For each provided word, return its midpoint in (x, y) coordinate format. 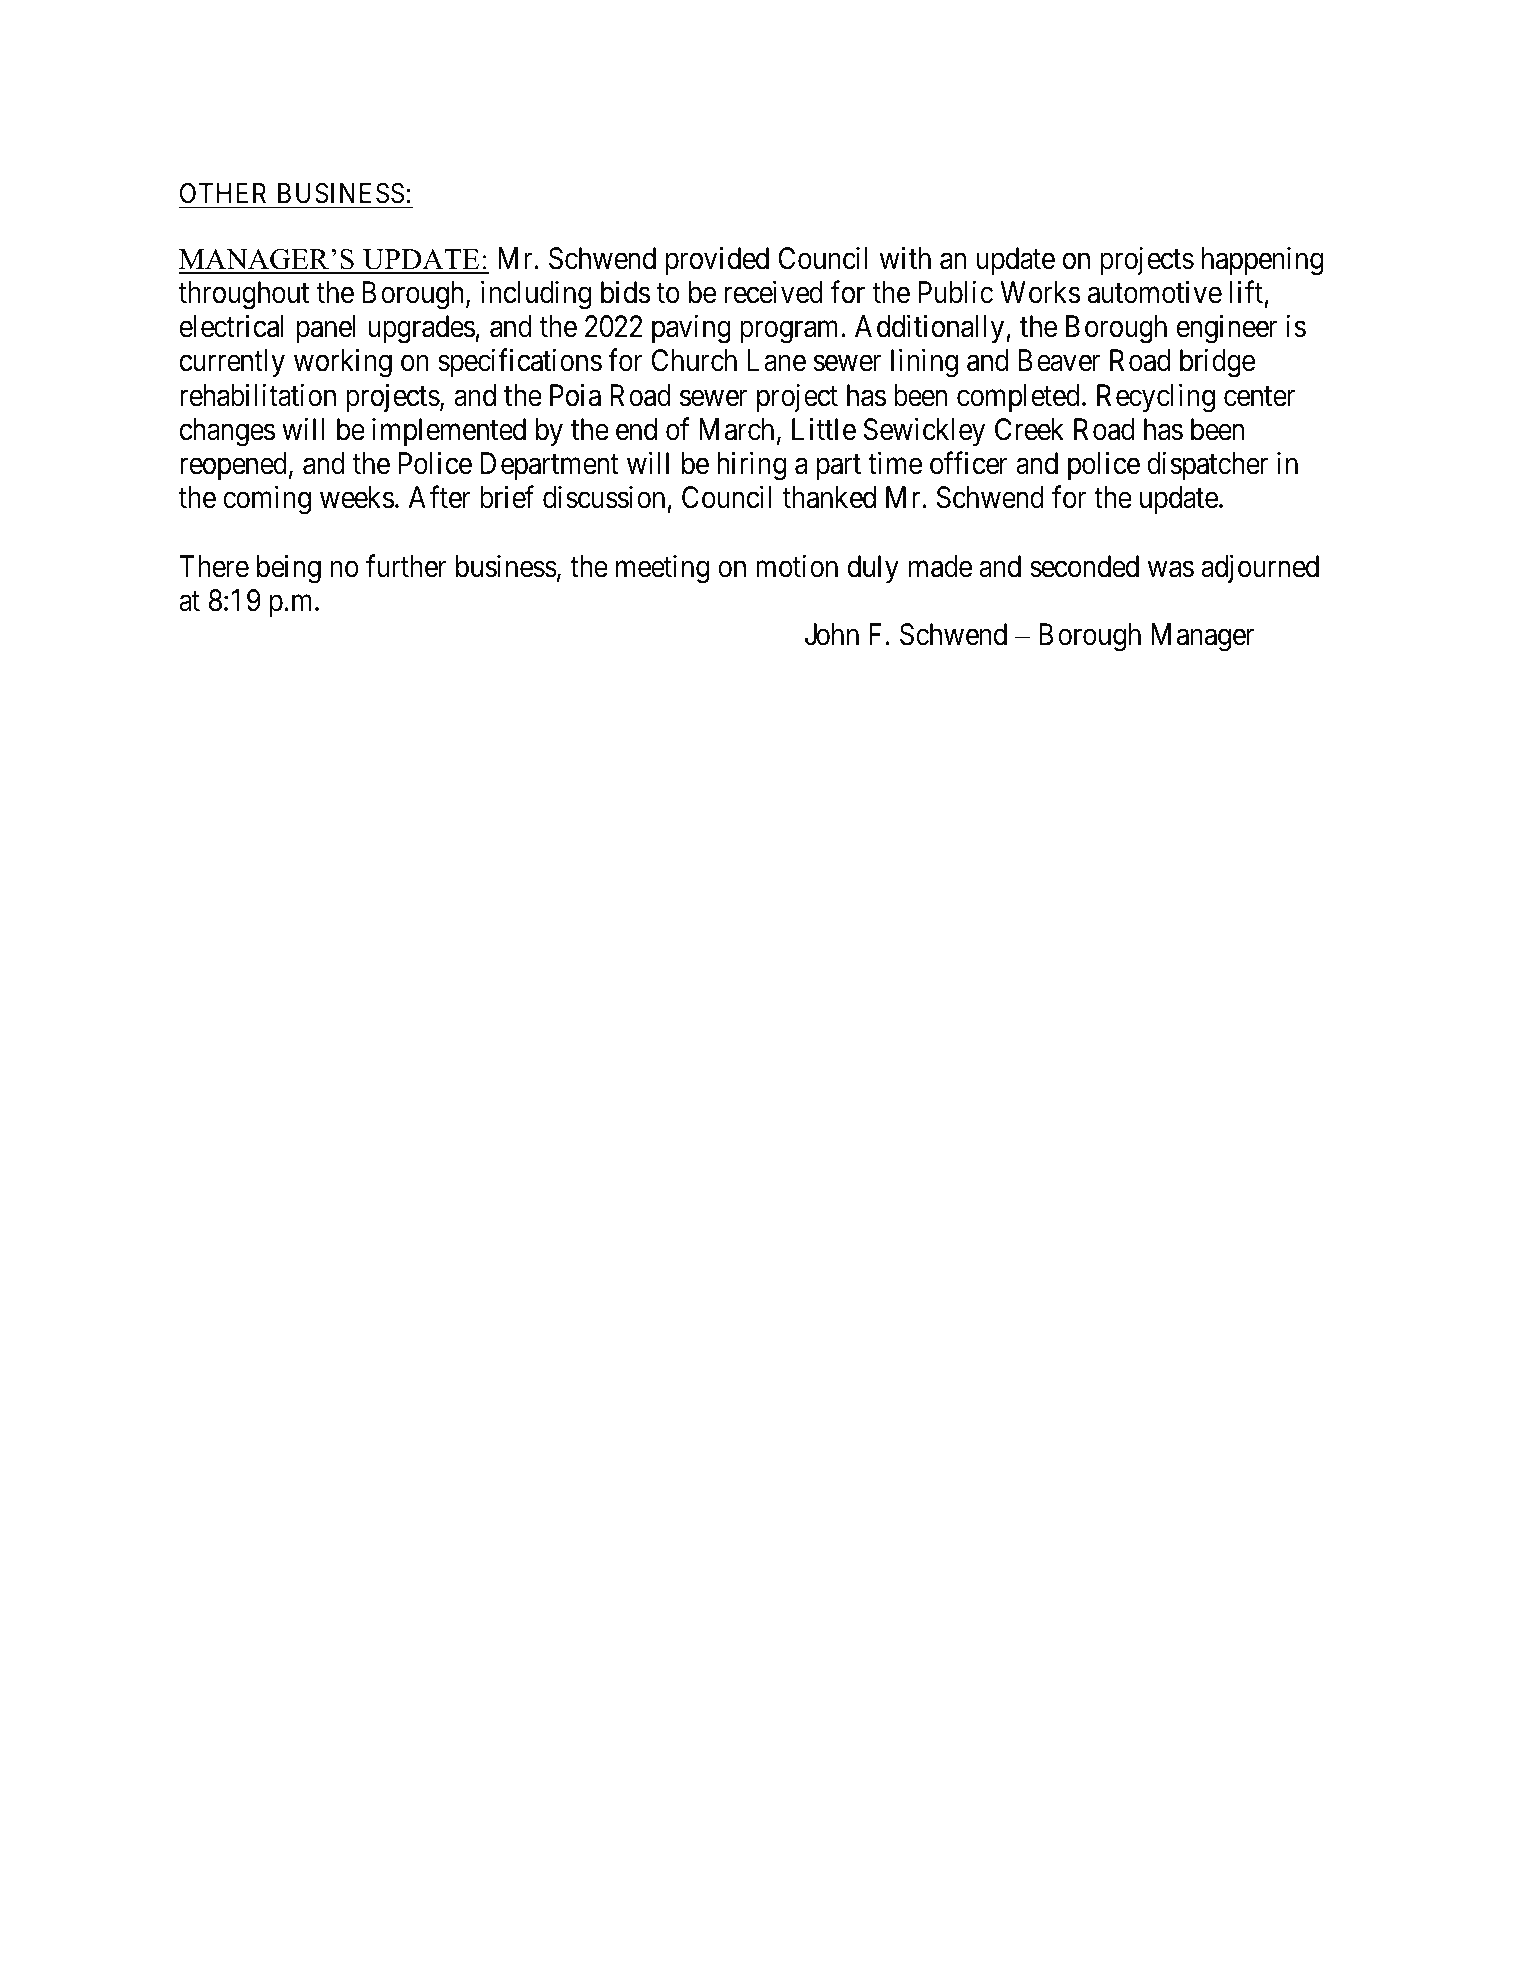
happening (1262, 261)
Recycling (1156, 398)
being (289, 569)
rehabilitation (258, 395)
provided (717, 260)
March (736, 429)
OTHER (223, 193)
